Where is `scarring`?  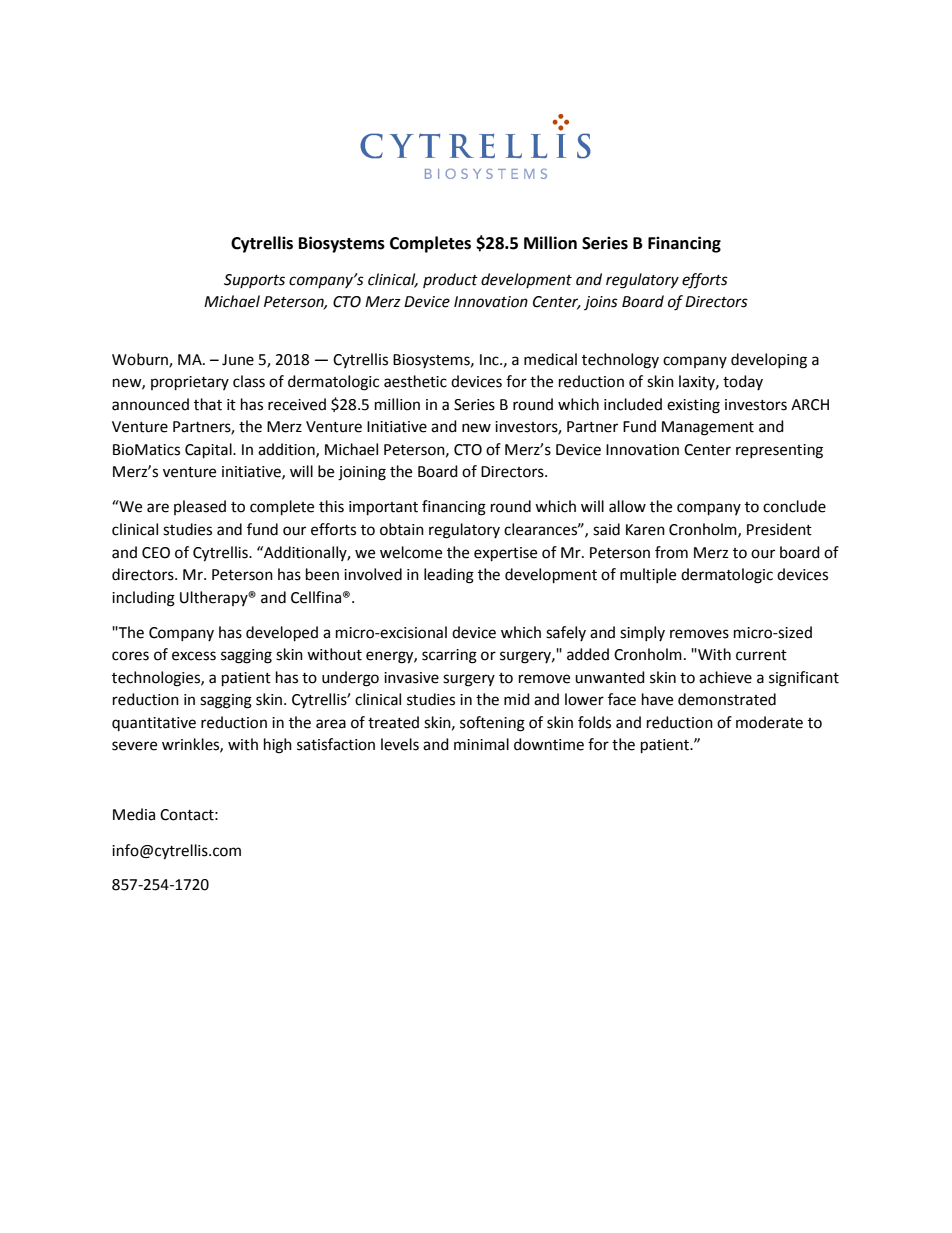 scarring is located at coordinates (449, 656).
